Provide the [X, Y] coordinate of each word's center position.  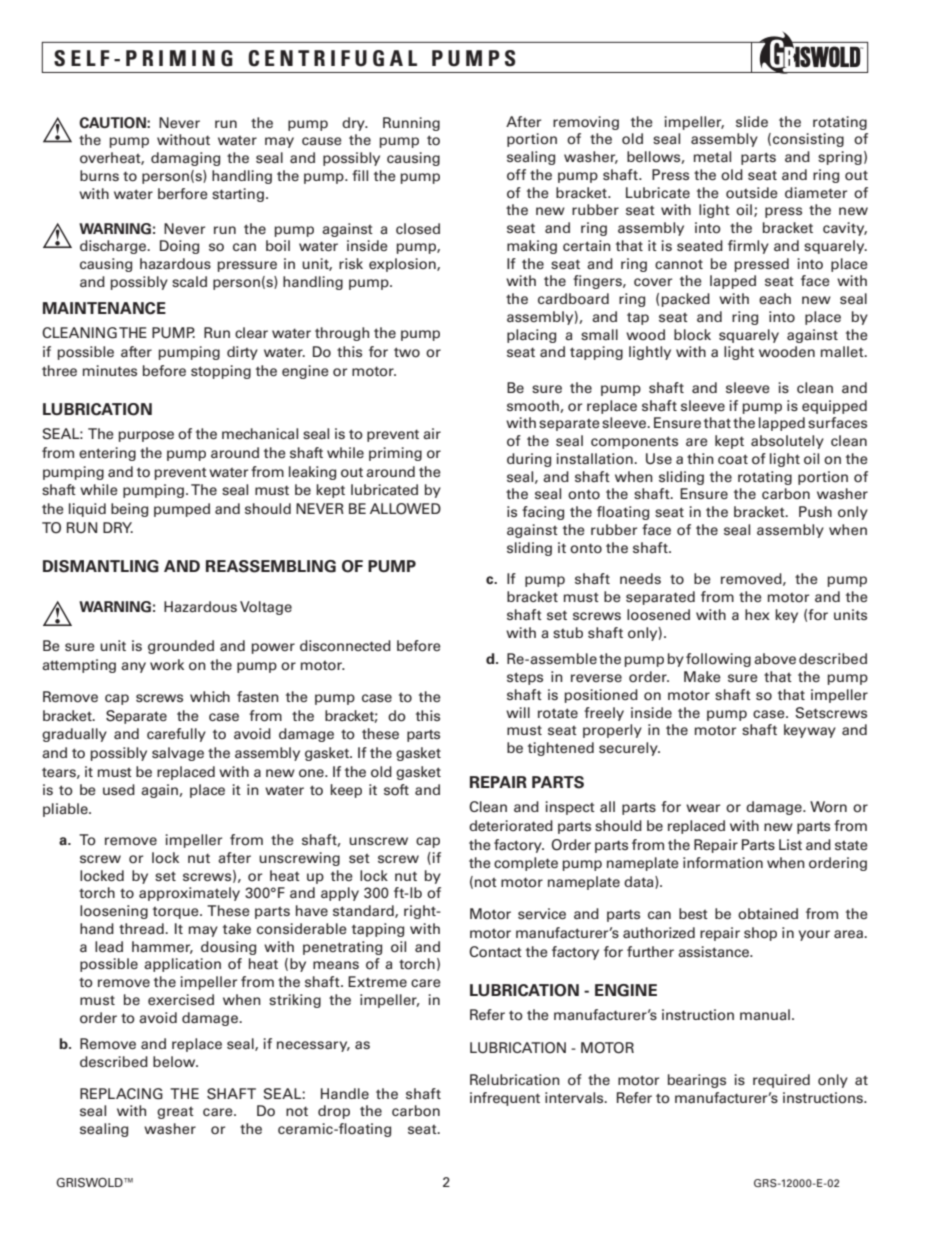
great [175, 1113]
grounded [181, 647]
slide [752, 122]
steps [525, 678]
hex [757, 614]
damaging [185, 159]
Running [411, 124]
